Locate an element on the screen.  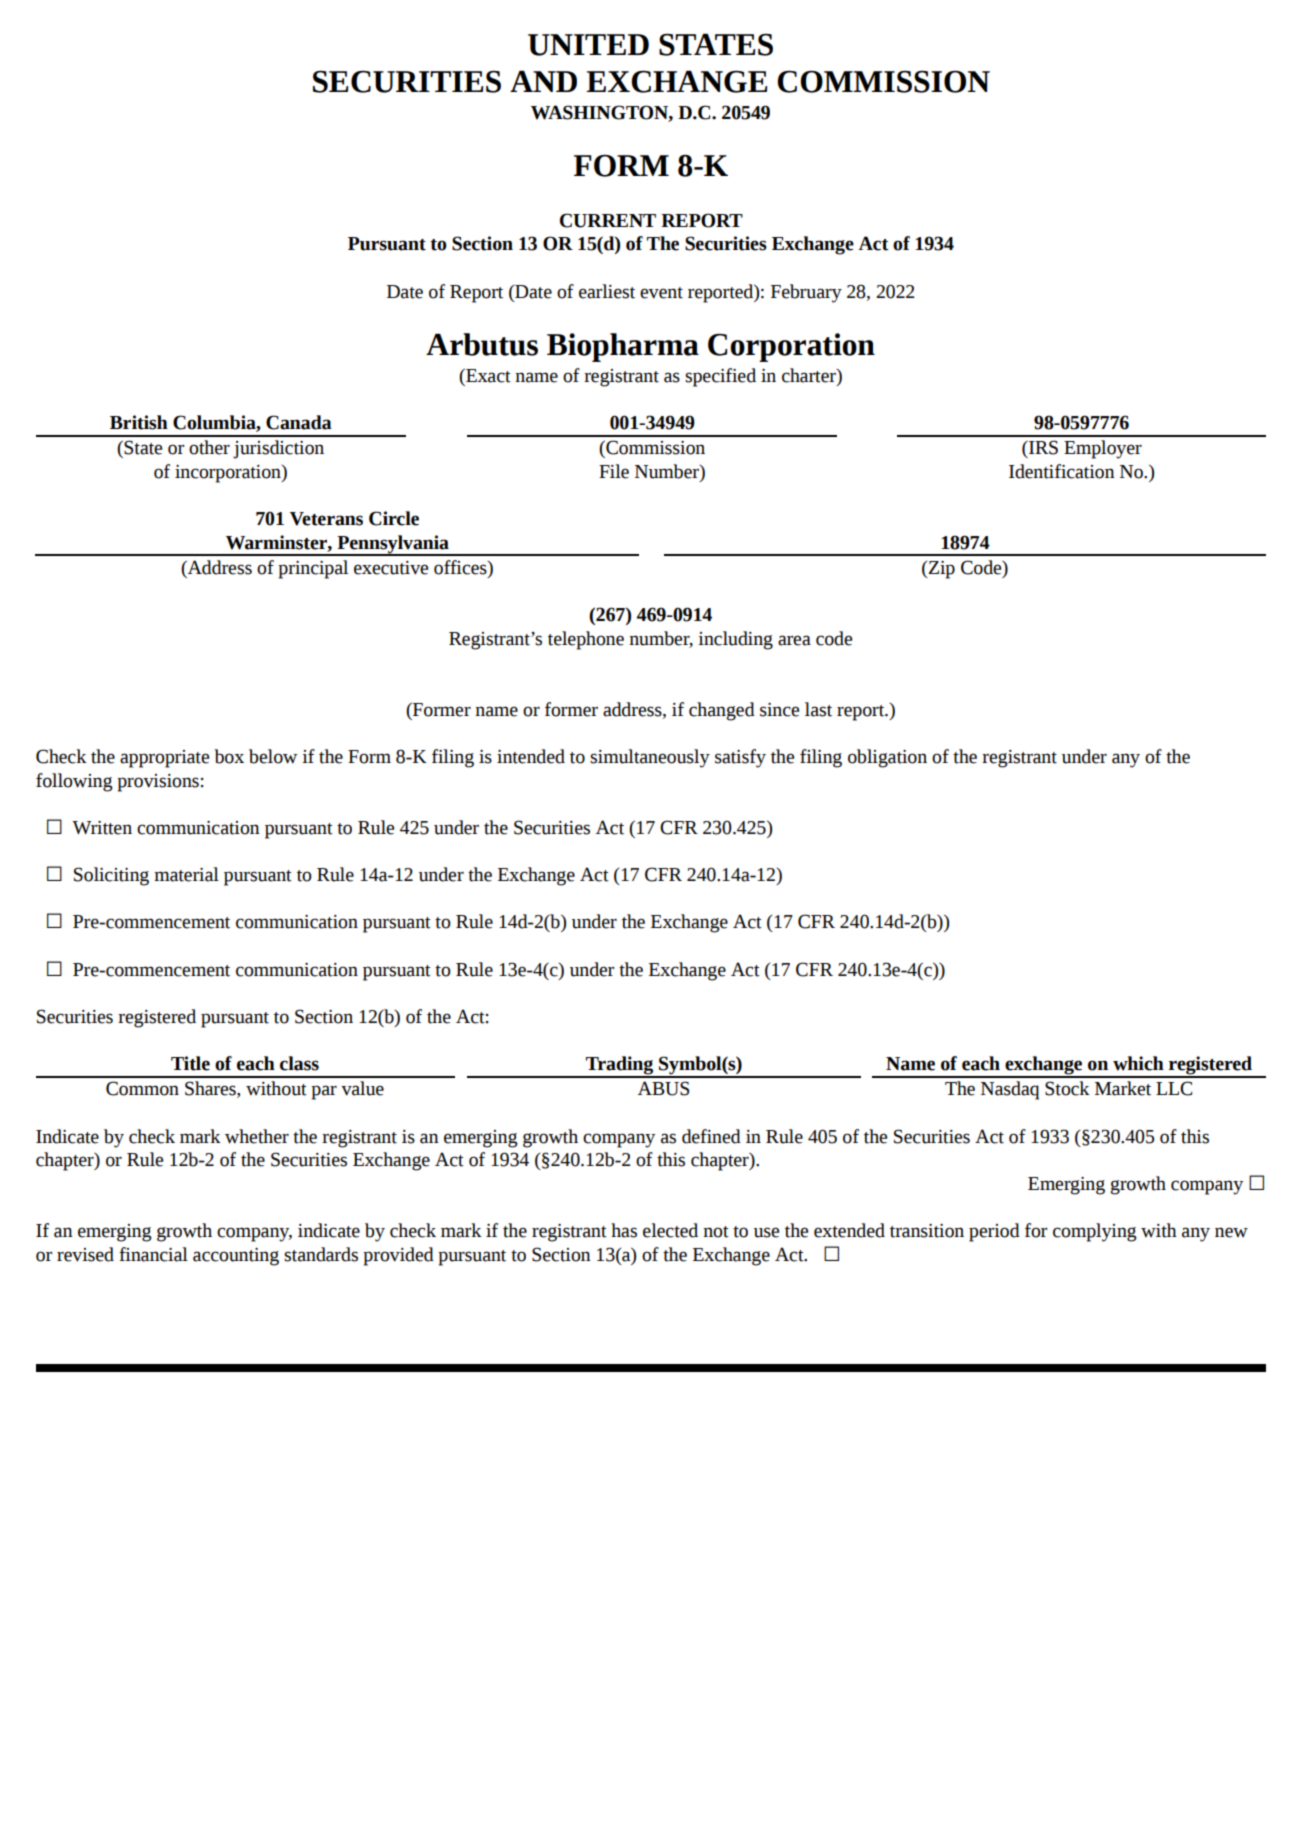
CURRENT is located at coordinates (608, 220).
